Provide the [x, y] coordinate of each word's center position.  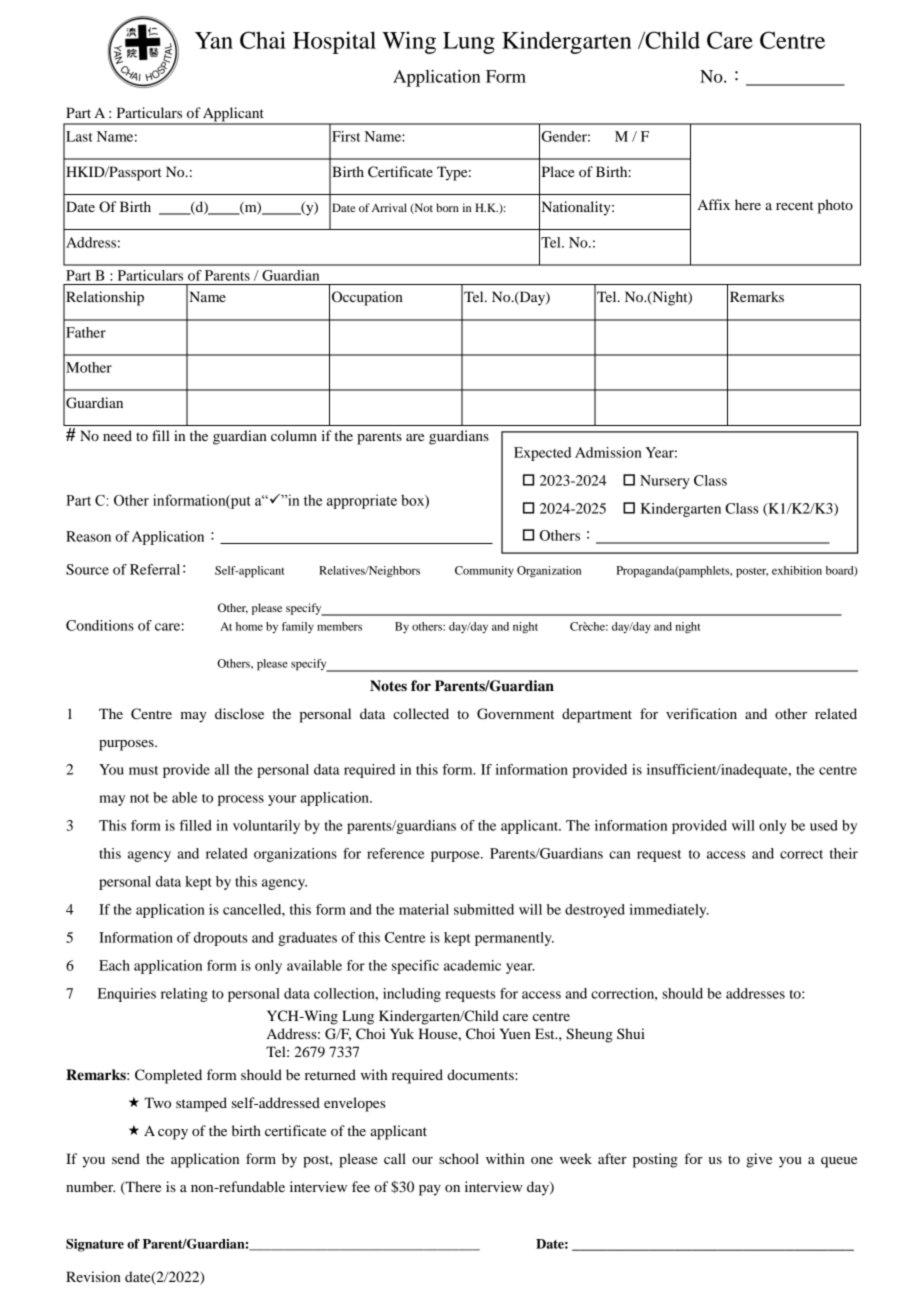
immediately [669, 911]
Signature [95, 1245]
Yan [214, 40]
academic [472, 965]
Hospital [334, 42]
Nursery [665, 482]
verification [701, 713]
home [249, 626]
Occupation [367, 298]
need [117, 435]
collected [421, 713]
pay [430, 1190]
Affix [714, 204]
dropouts [221, 939]
